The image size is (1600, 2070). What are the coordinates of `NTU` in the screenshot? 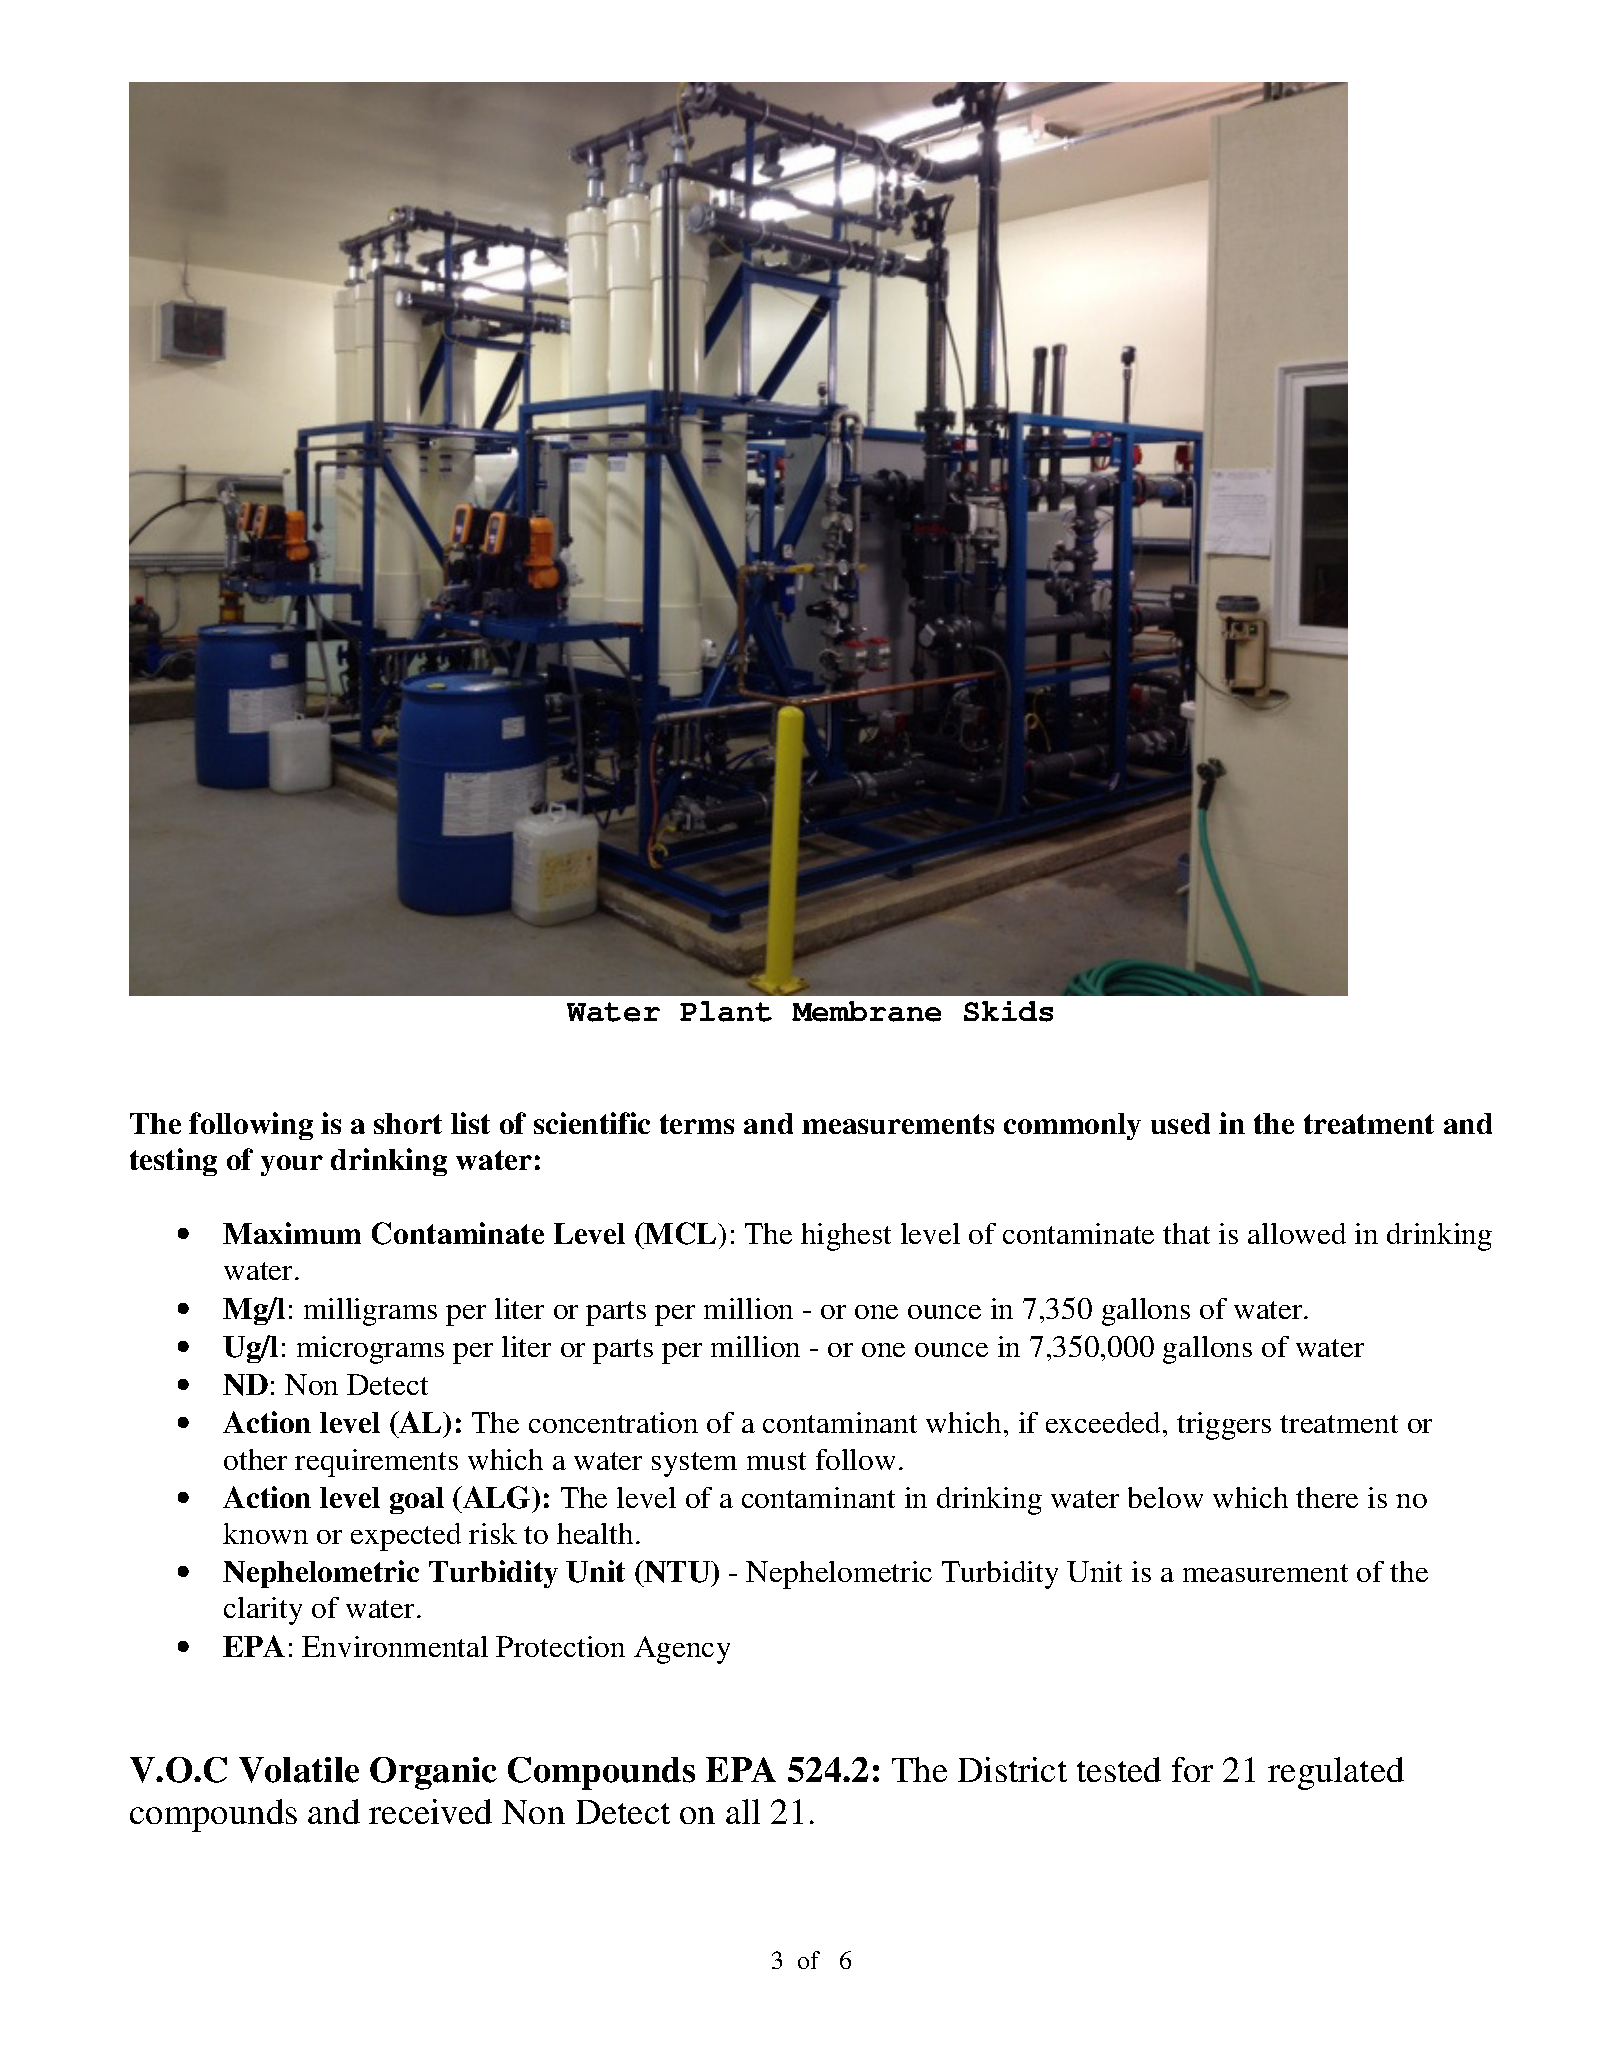 It's located at (677, 1571).
